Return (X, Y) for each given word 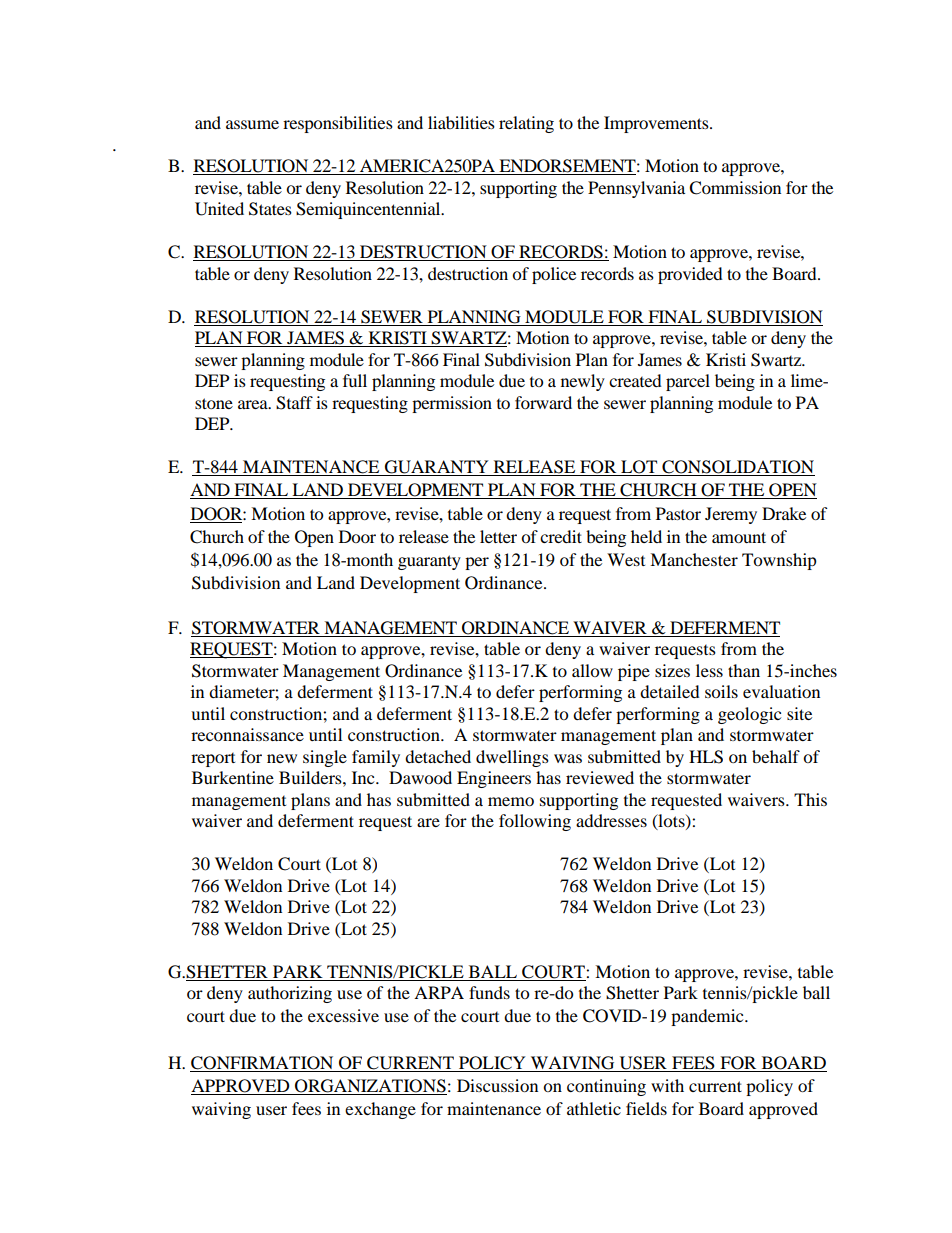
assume (252, 124)
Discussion (497, 1085)
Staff (294, 403)
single (325, 758)
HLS (706, 757)
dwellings (512, 758)
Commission (735, 188)
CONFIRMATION (262, 1063)
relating (526, 124)
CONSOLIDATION (737, 468)
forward (543, 402)
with (667, 1085)
